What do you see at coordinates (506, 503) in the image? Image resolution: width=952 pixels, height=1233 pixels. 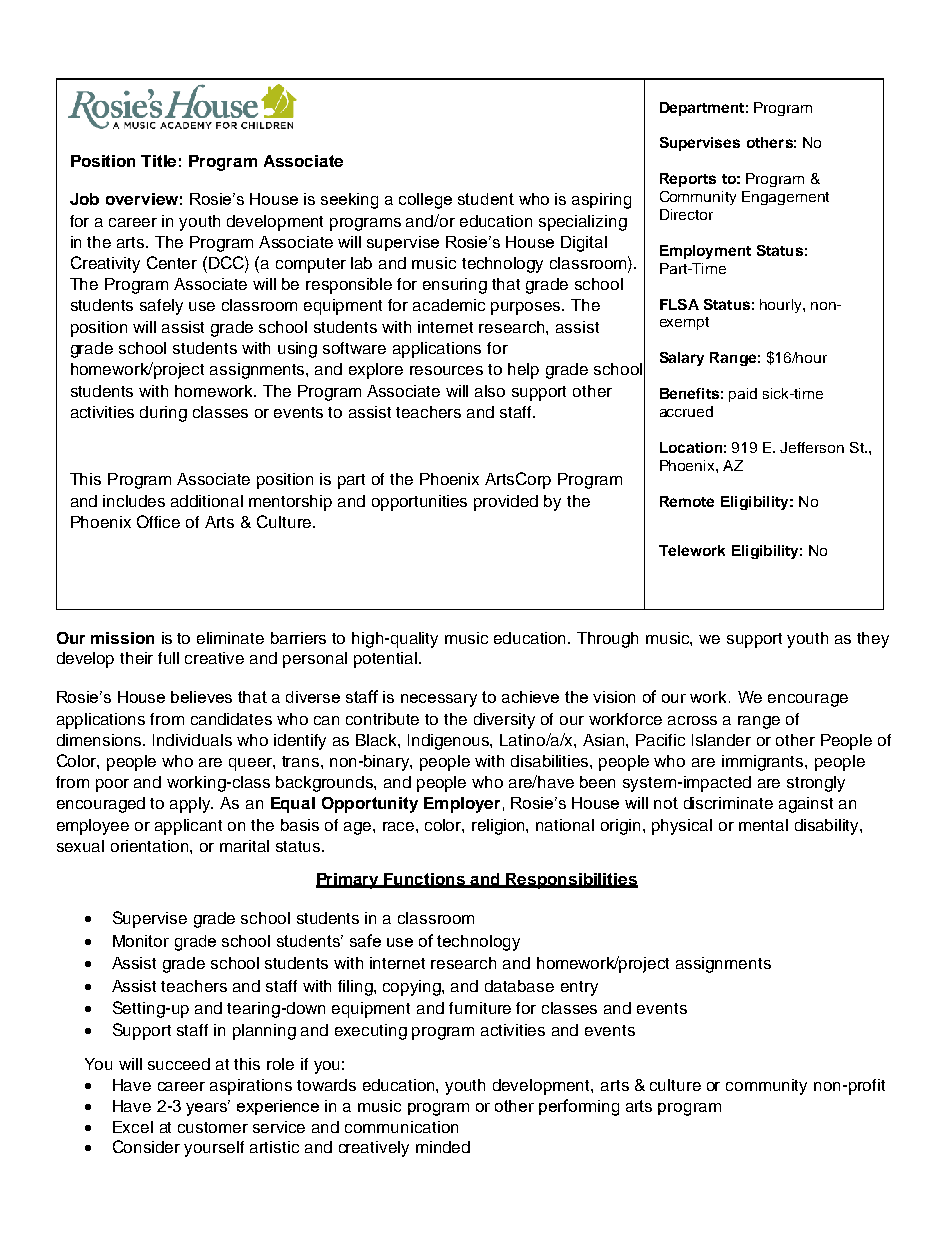 I see `provided` at bounding box center [506, 503].
